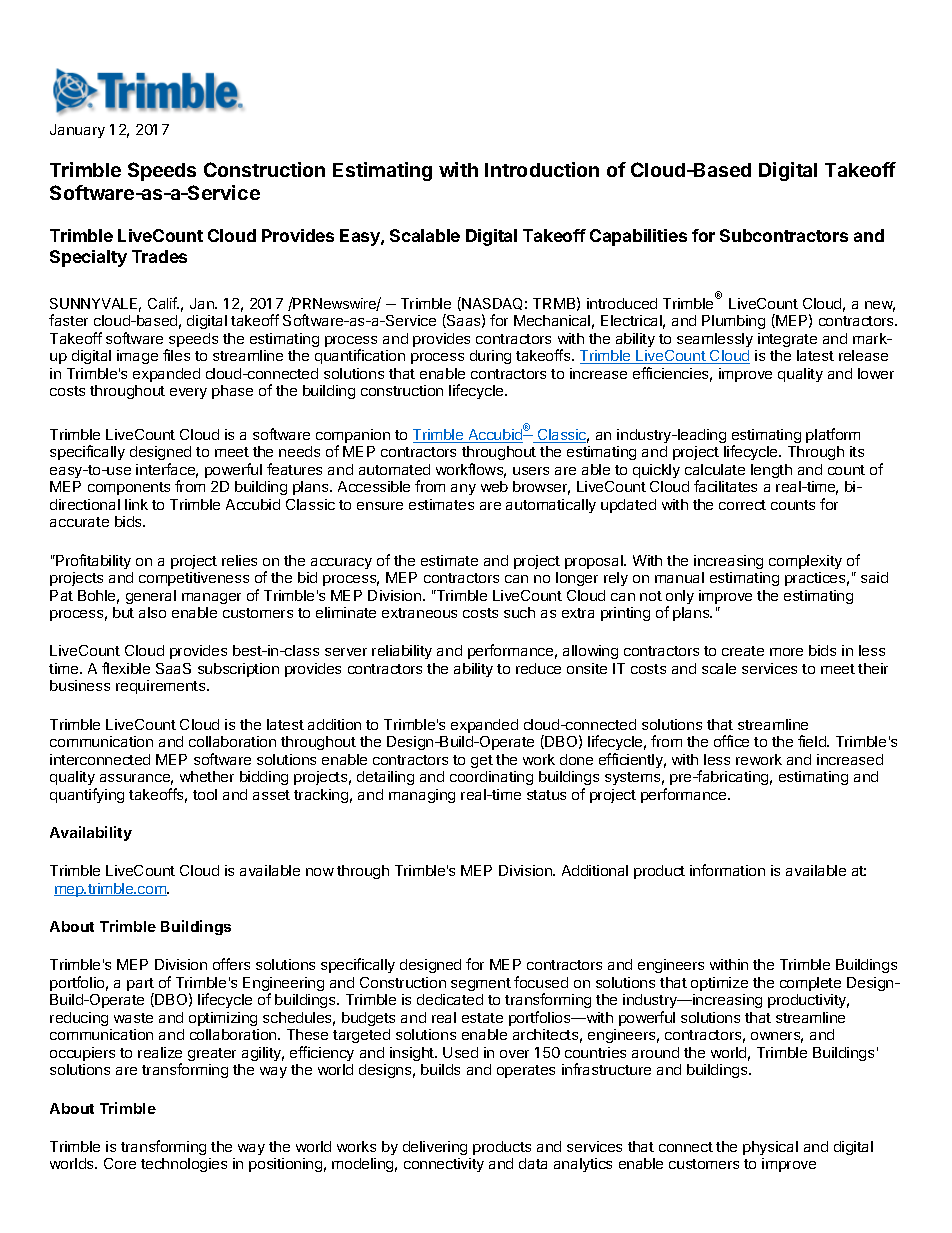 Image resolution: width=952 pixels, height=1233 pixels. I want to click on length, so click(771, 471).
